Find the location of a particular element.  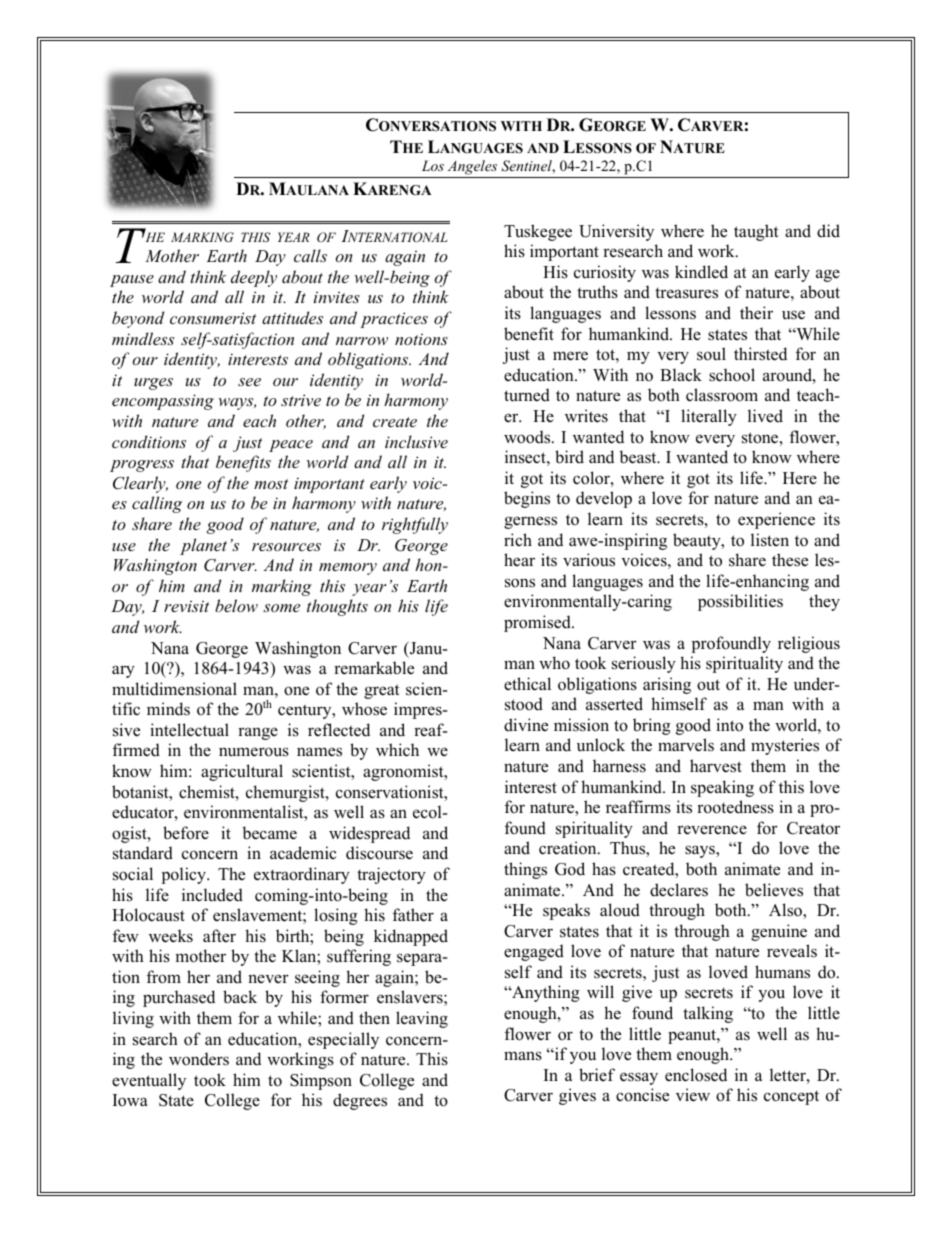

deeply is located at coordinates (254, 278).
